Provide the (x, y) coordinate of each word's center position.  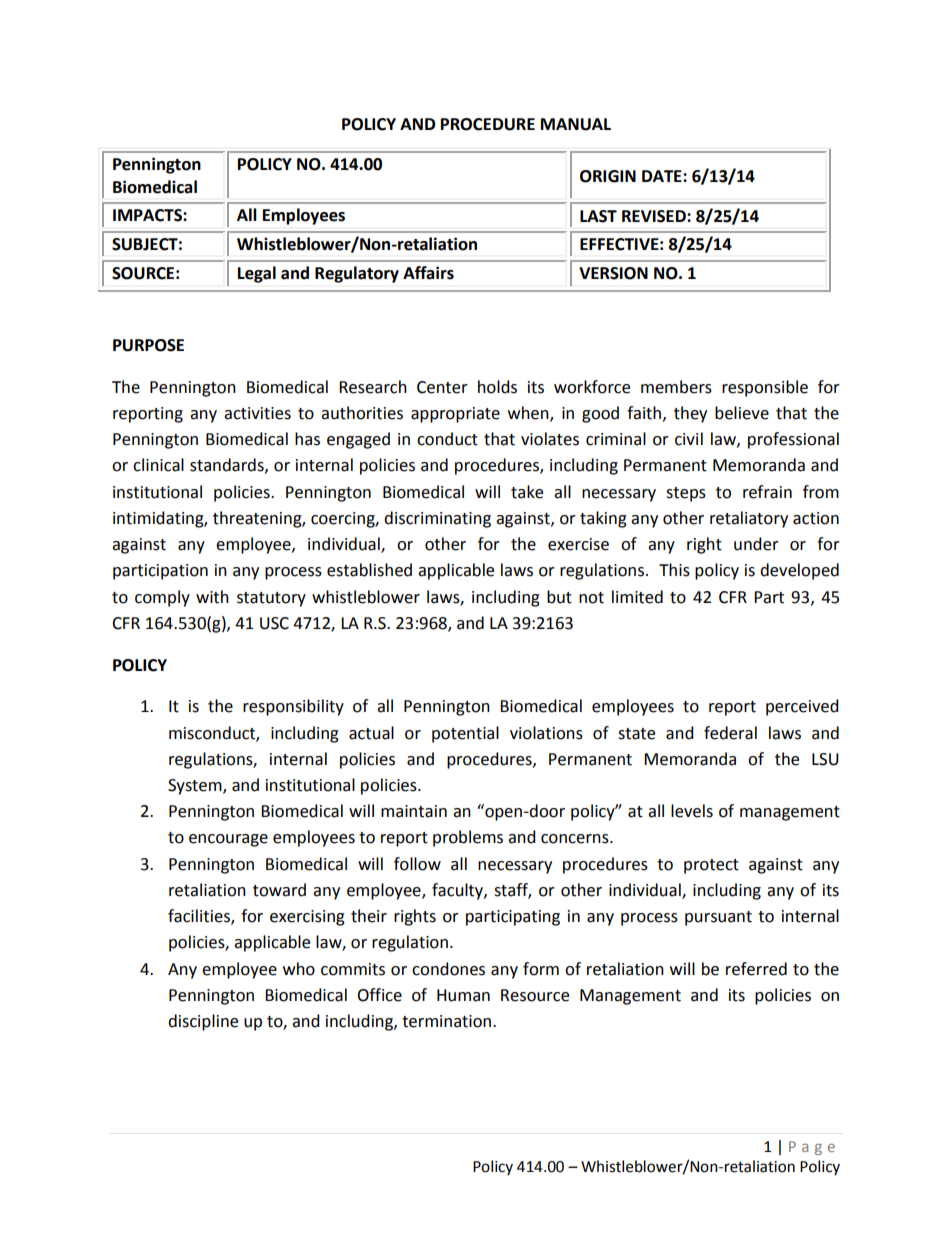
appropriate (455, 415)
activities (257, 413)
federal (730, 733)
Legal (257, 274)
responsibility (293, 707)
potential (465, 734)
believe (742, 413)
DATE (663, 176)
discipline (203, 1022)
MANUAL (576, 124)
